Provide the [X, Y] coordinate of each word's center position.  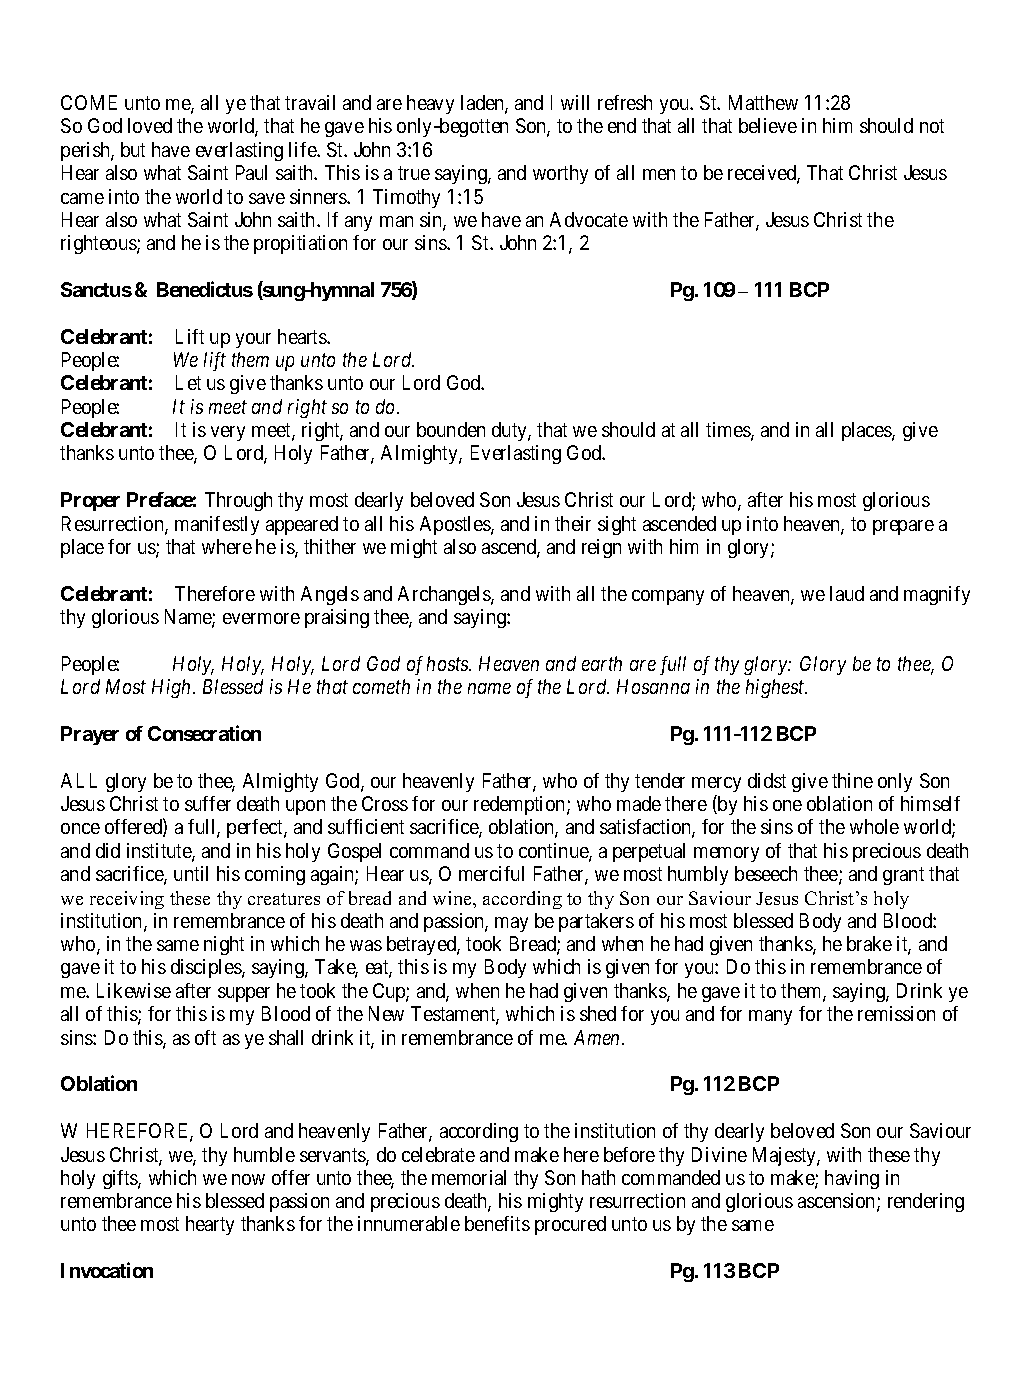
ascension [838, 1202]
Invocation [107, 1270]
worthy [560, 174]
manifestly [217, 525]
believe [768, 125]
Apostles [456, 525]
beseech [766, 873]
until [191, 873]
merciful [491, 873]
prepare [903, 527]
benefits [497, 1223]
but [133, 149]
